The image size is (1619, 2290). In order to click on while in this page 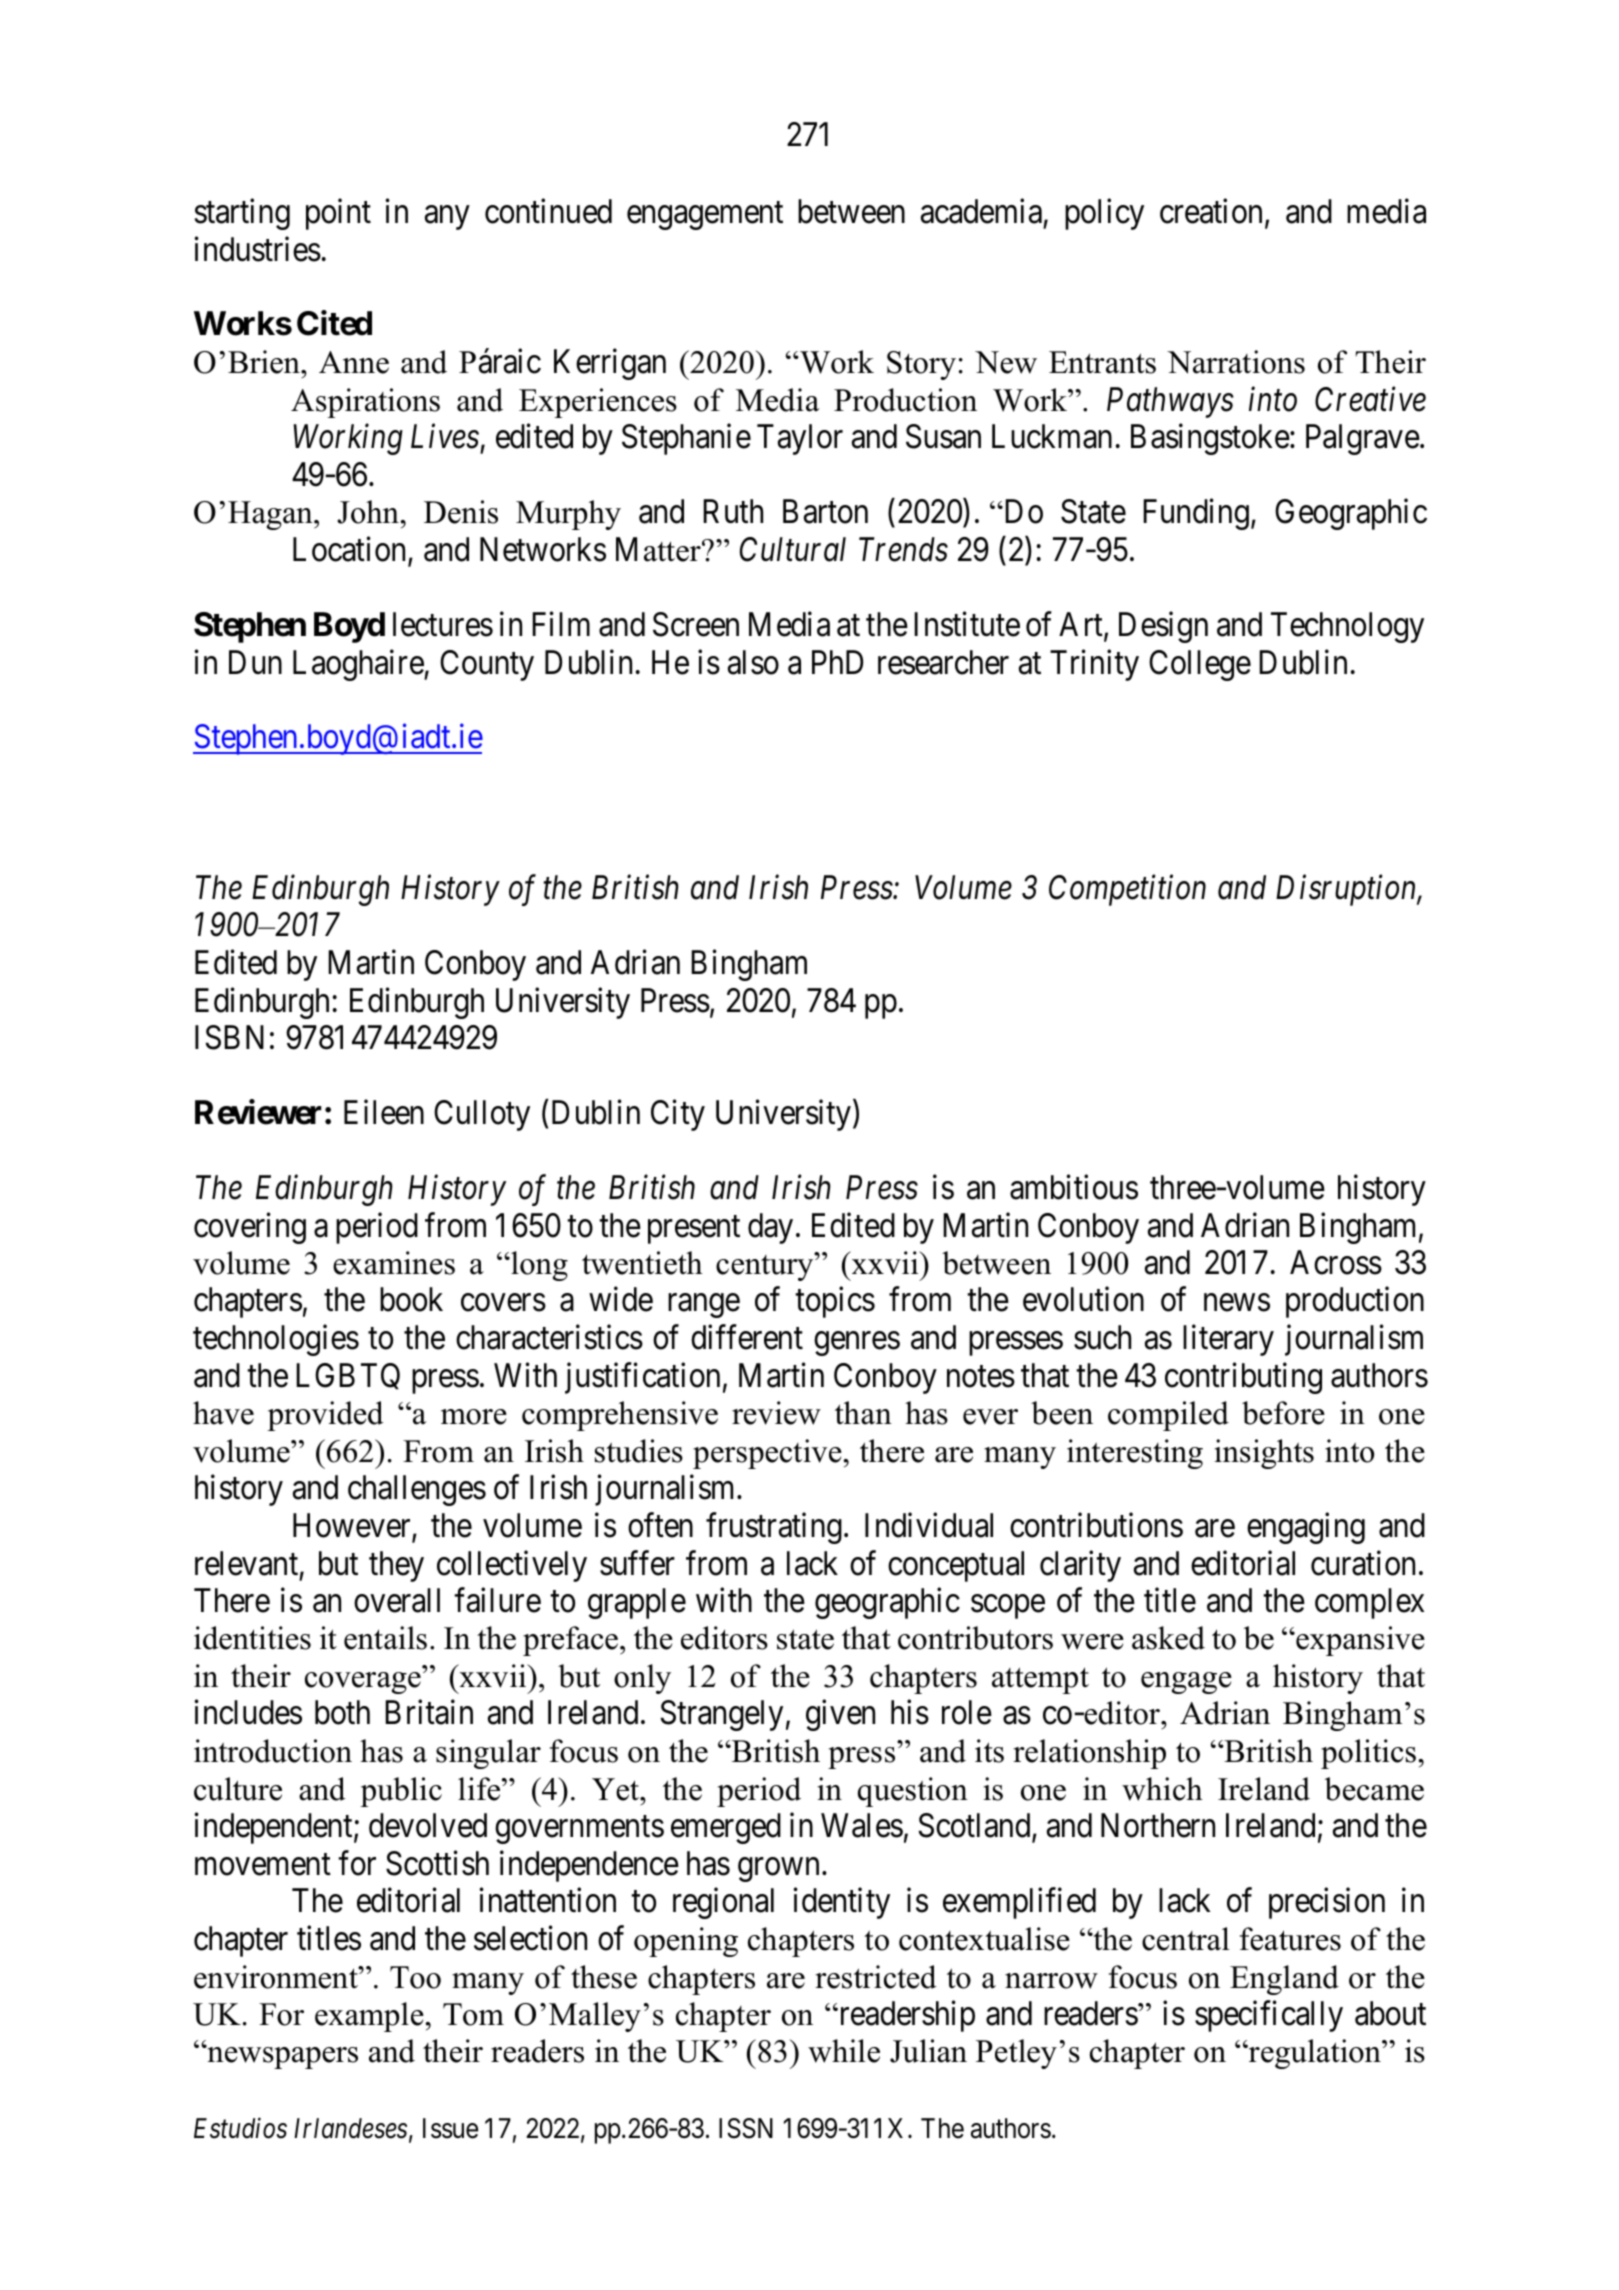, I will do `click(844, 2051)`.
